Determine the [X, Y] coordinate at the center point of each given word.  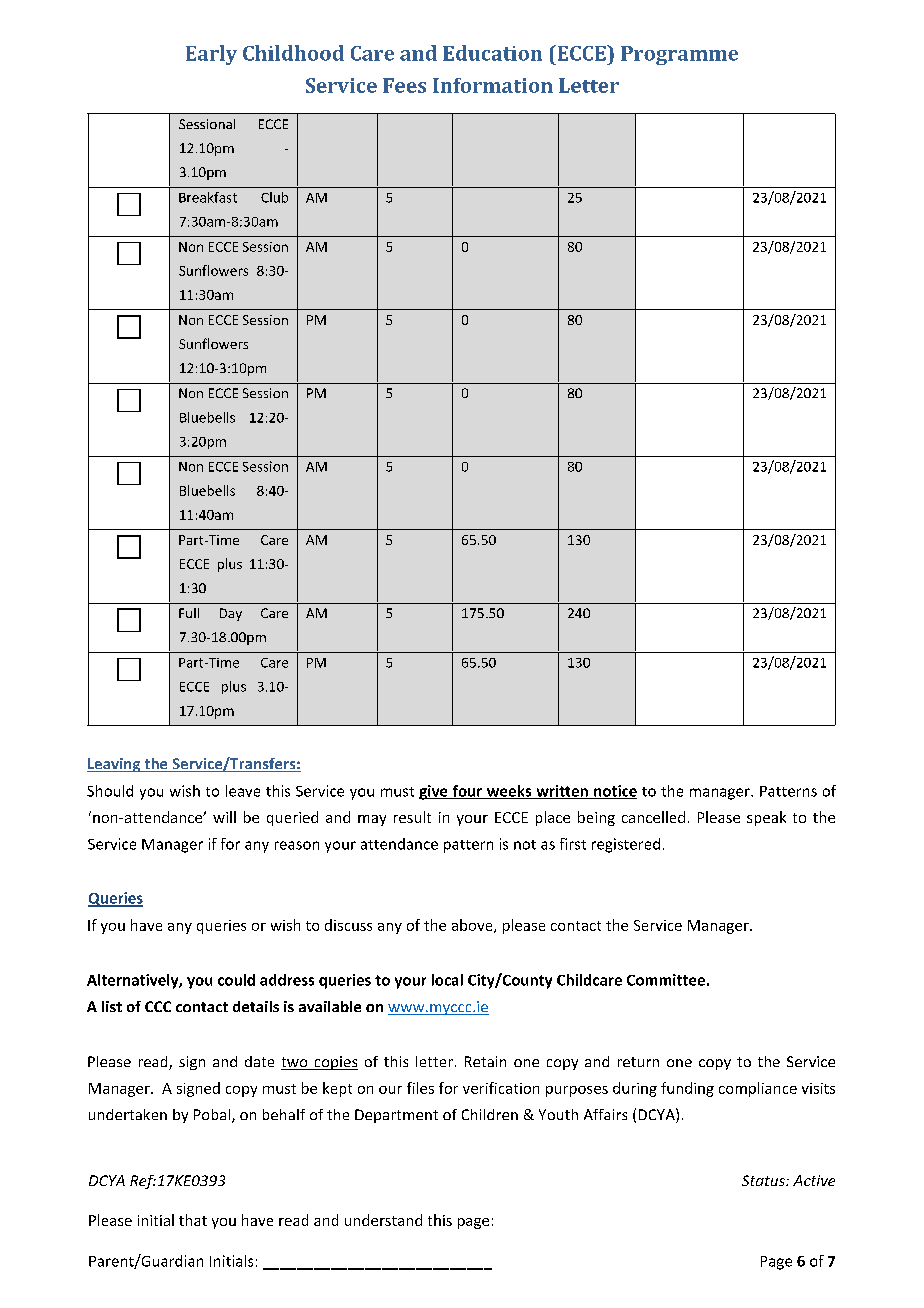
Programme [679, 55]
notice [614, 792]
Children [490, 1114]
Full [189, 613]
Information [493, 85]
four [467, 792]
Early [211, 55]
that [193, 1220]
